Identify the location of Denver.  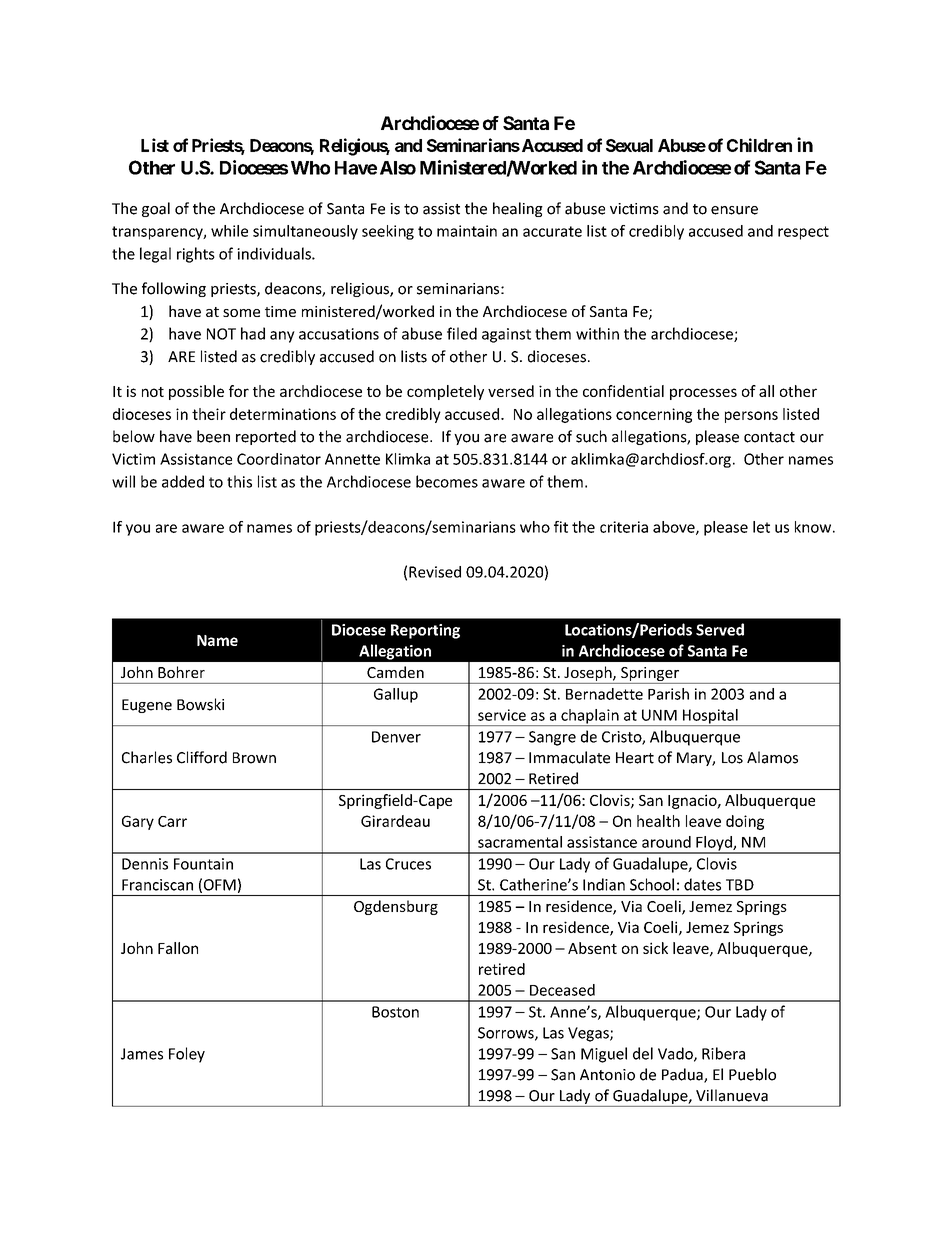
(396, 737).
